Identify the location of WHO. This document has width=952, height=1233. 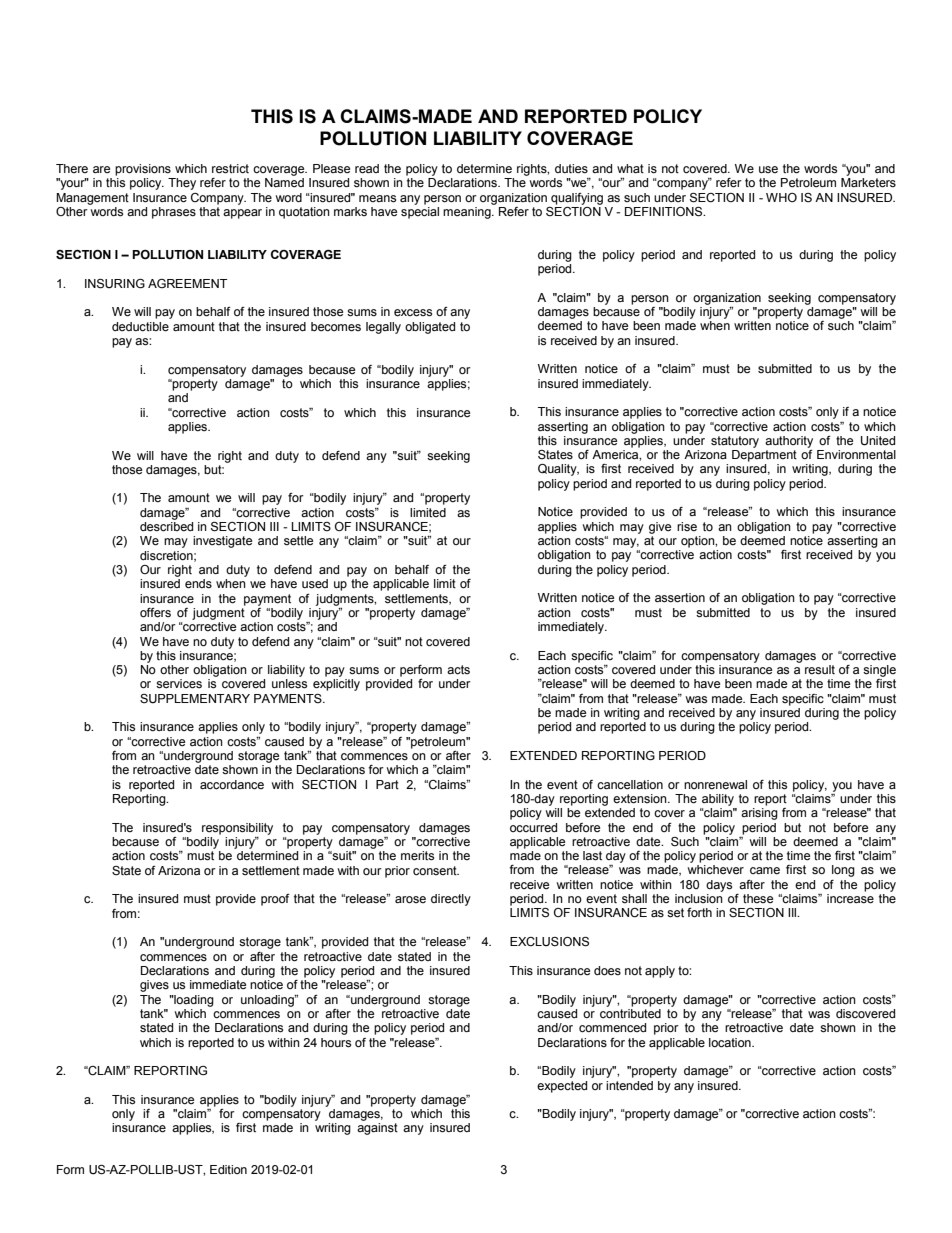
(781, 197).
